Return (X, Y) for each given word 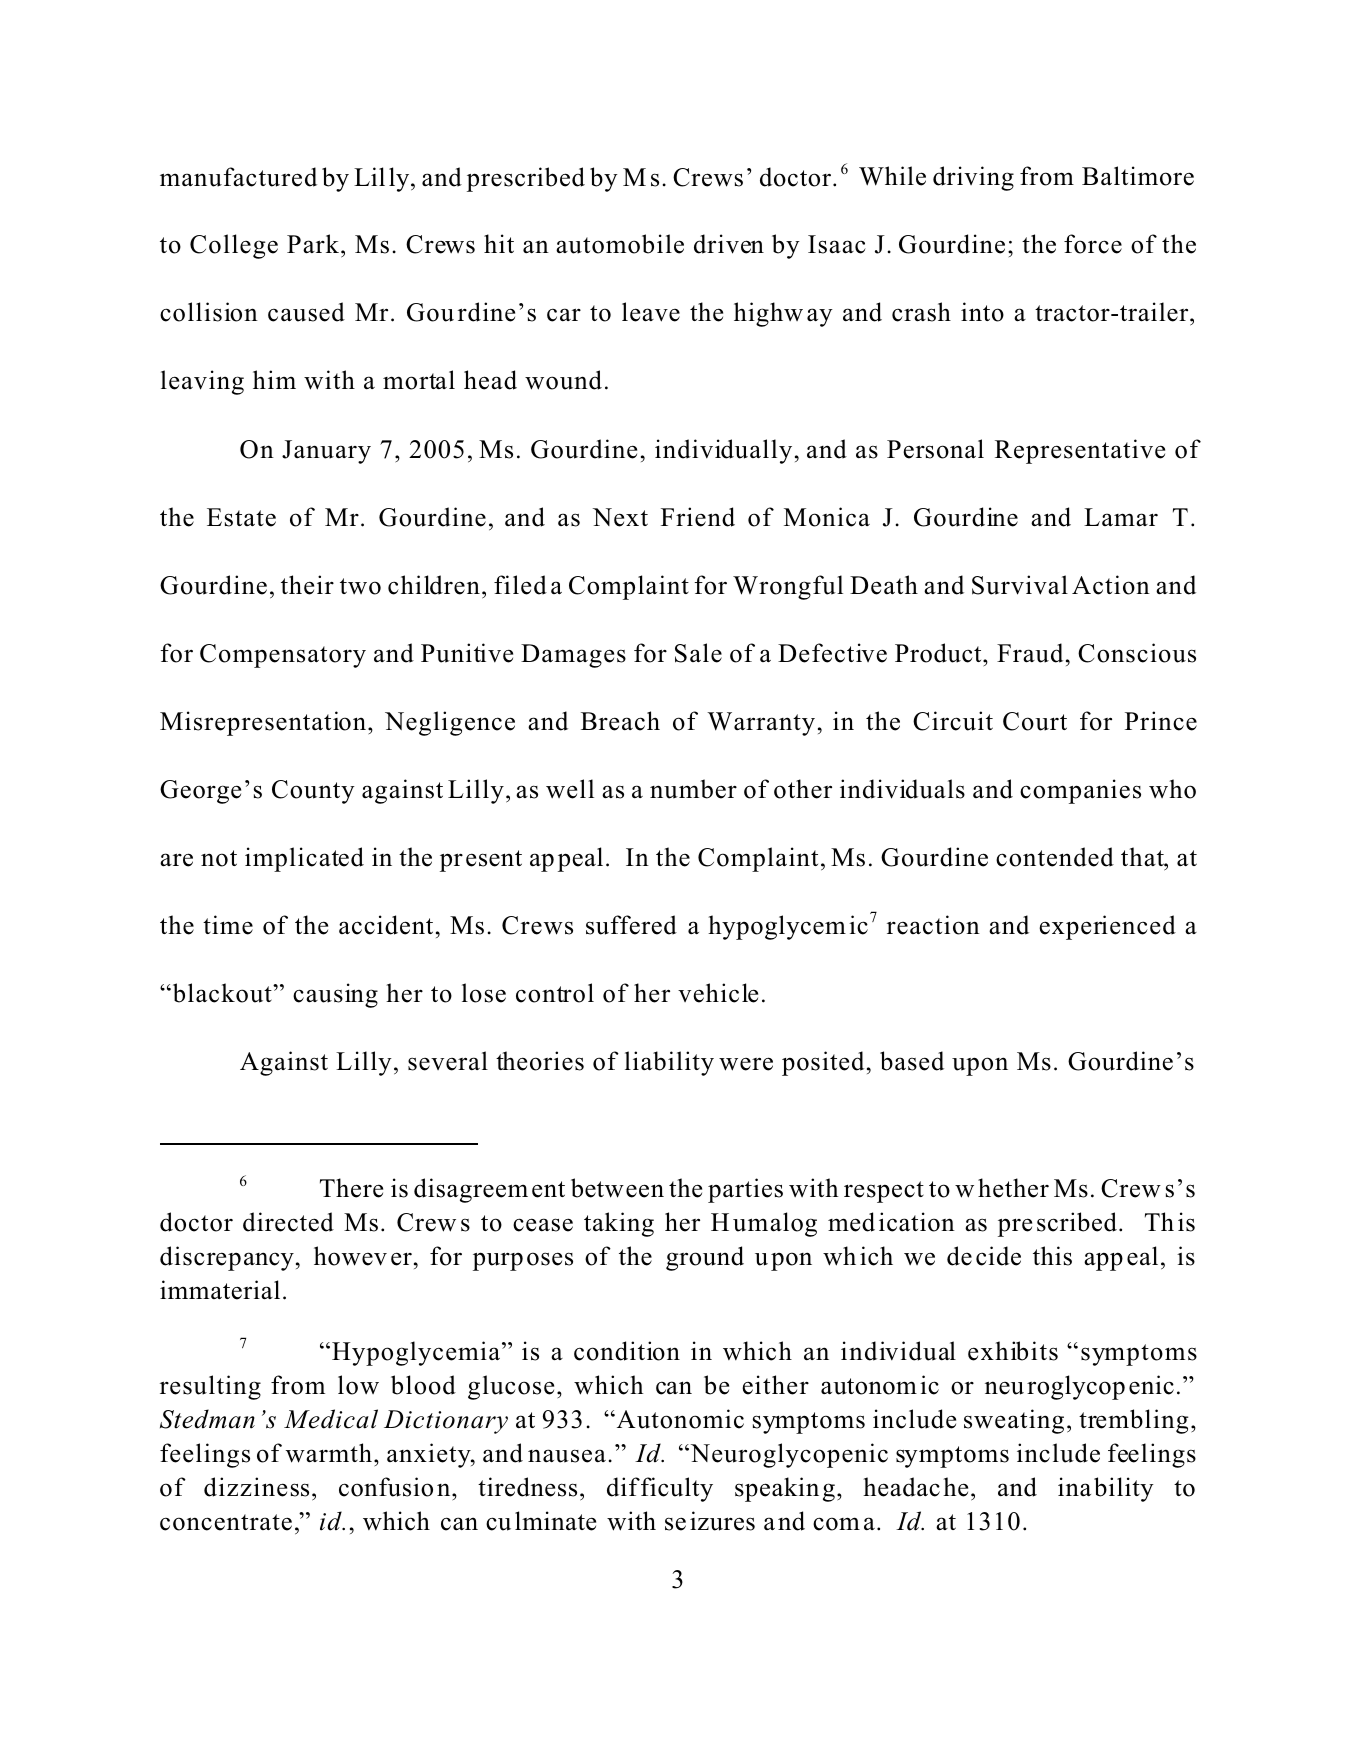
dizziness (256, 1487)
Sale (698, 653)
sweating (1014, 1421)
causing (335, 995)
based (912, 1061)
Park (314, 245)
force (1093, 244)
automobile (620, 244)
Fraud (1030, 653)
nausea (567, 1456)
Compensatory (283, 656)
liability (669, 1063)
